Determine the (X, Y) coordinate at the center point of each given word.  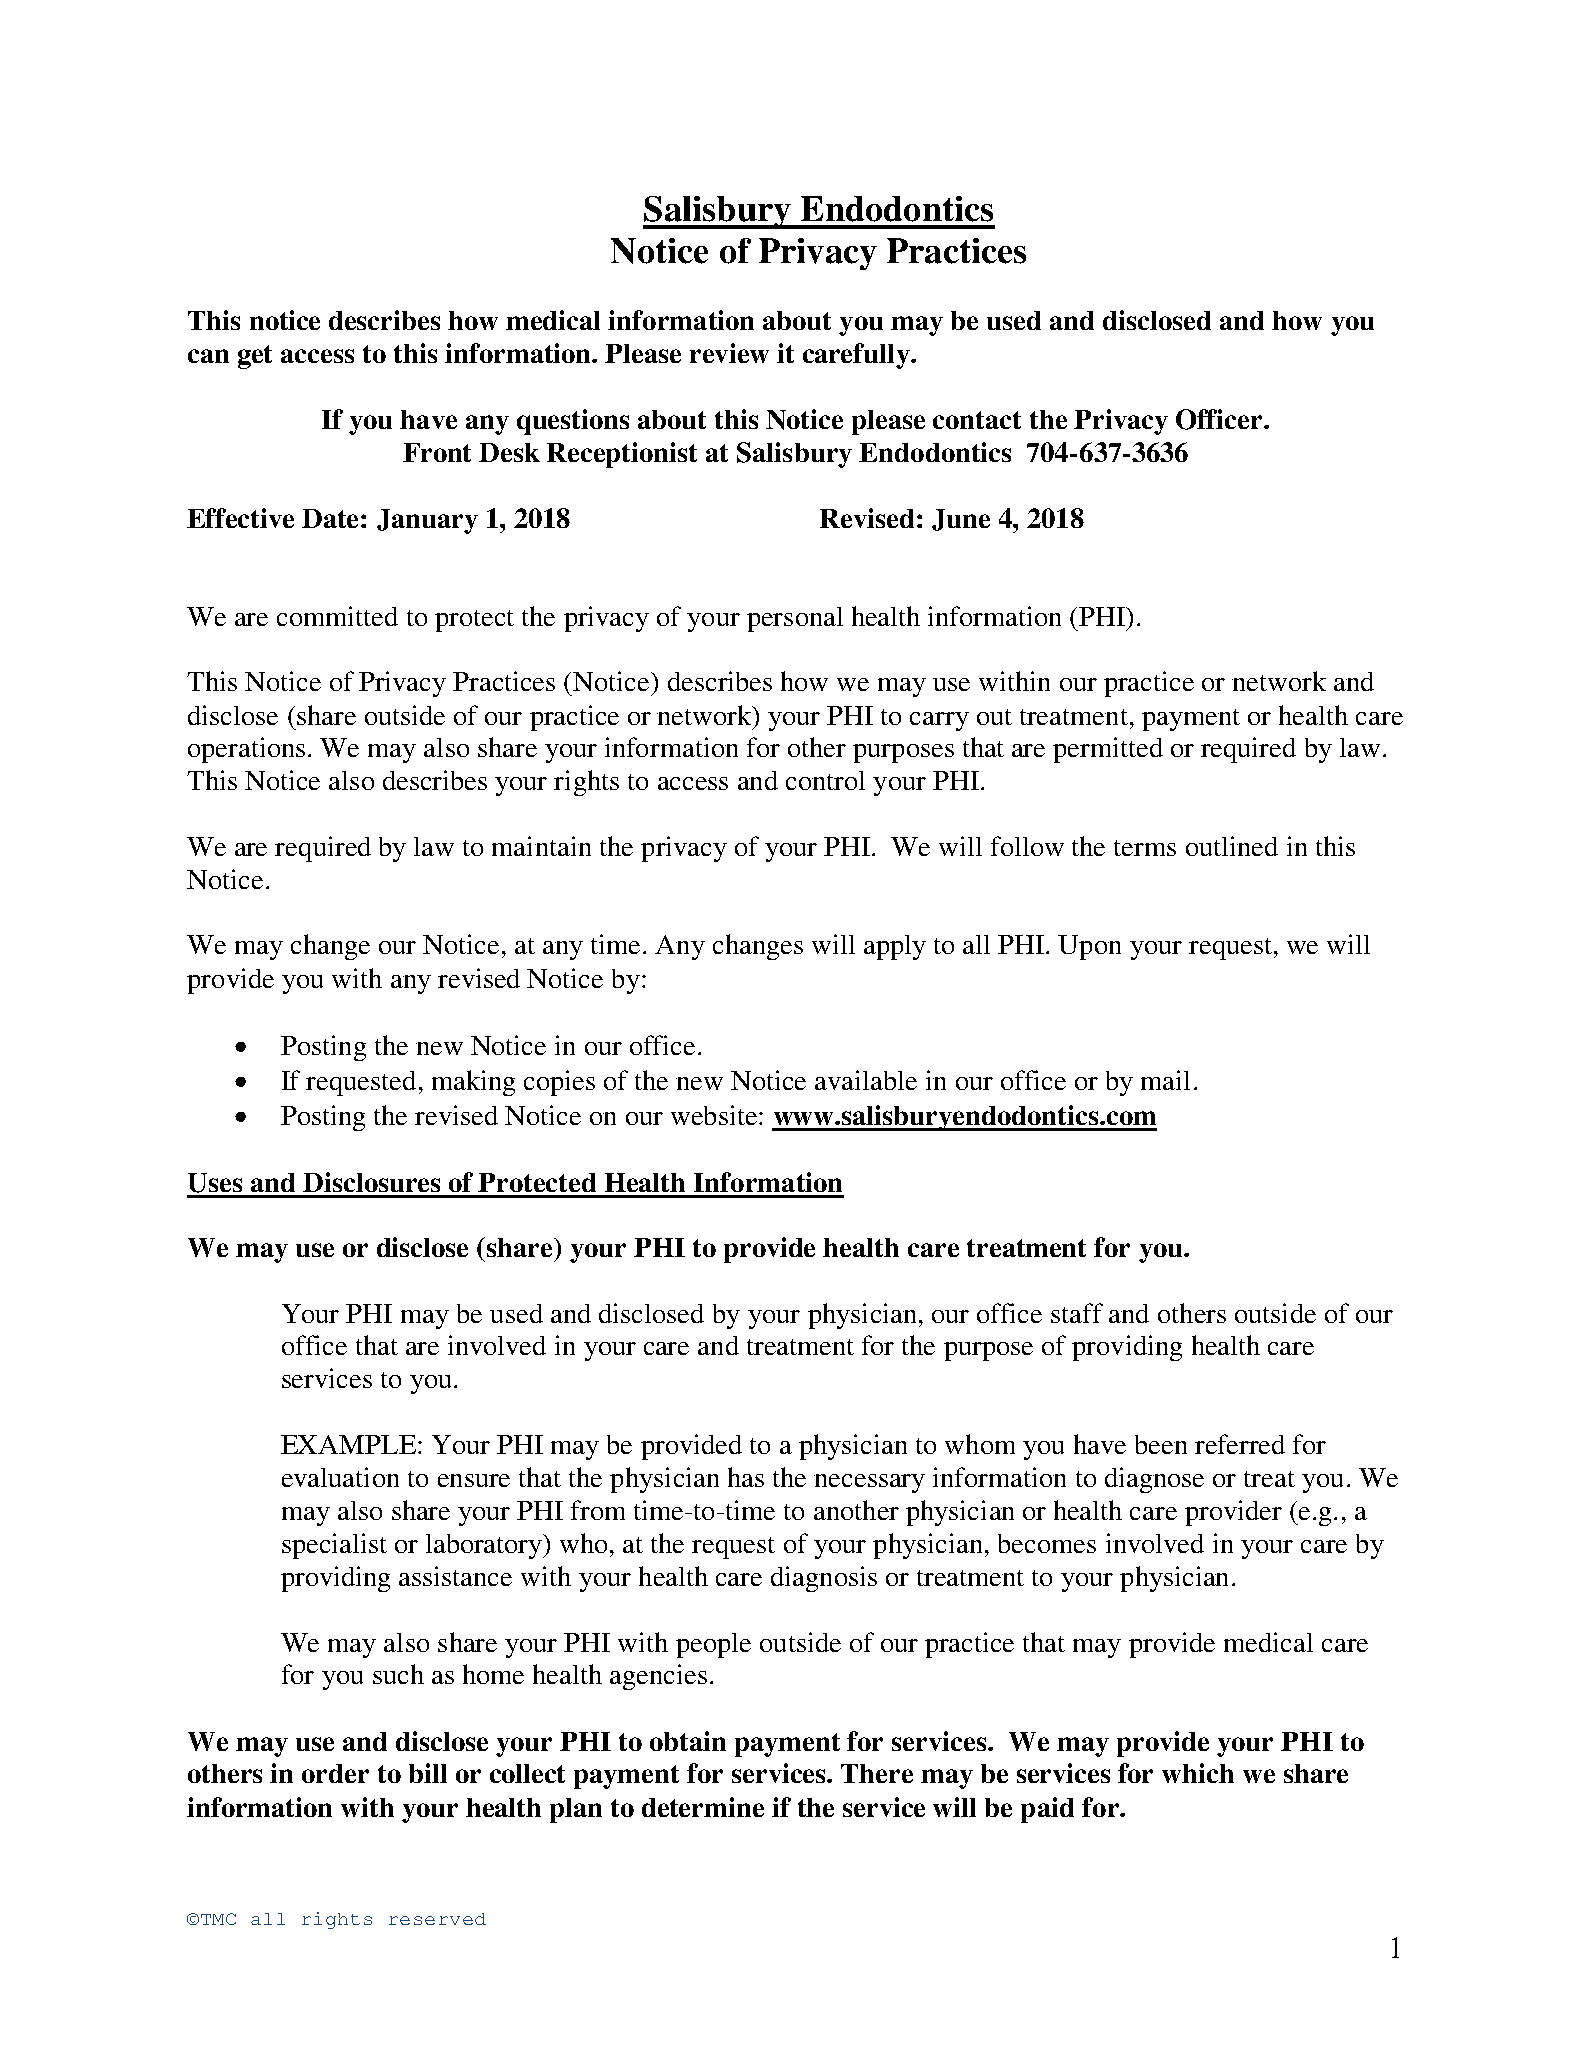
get (255, 357)
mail (1165, 1080)
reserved (437, 1919)
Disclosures (371, 1182)
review (729, 353)
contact (977, 420)
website (714, 1115)
